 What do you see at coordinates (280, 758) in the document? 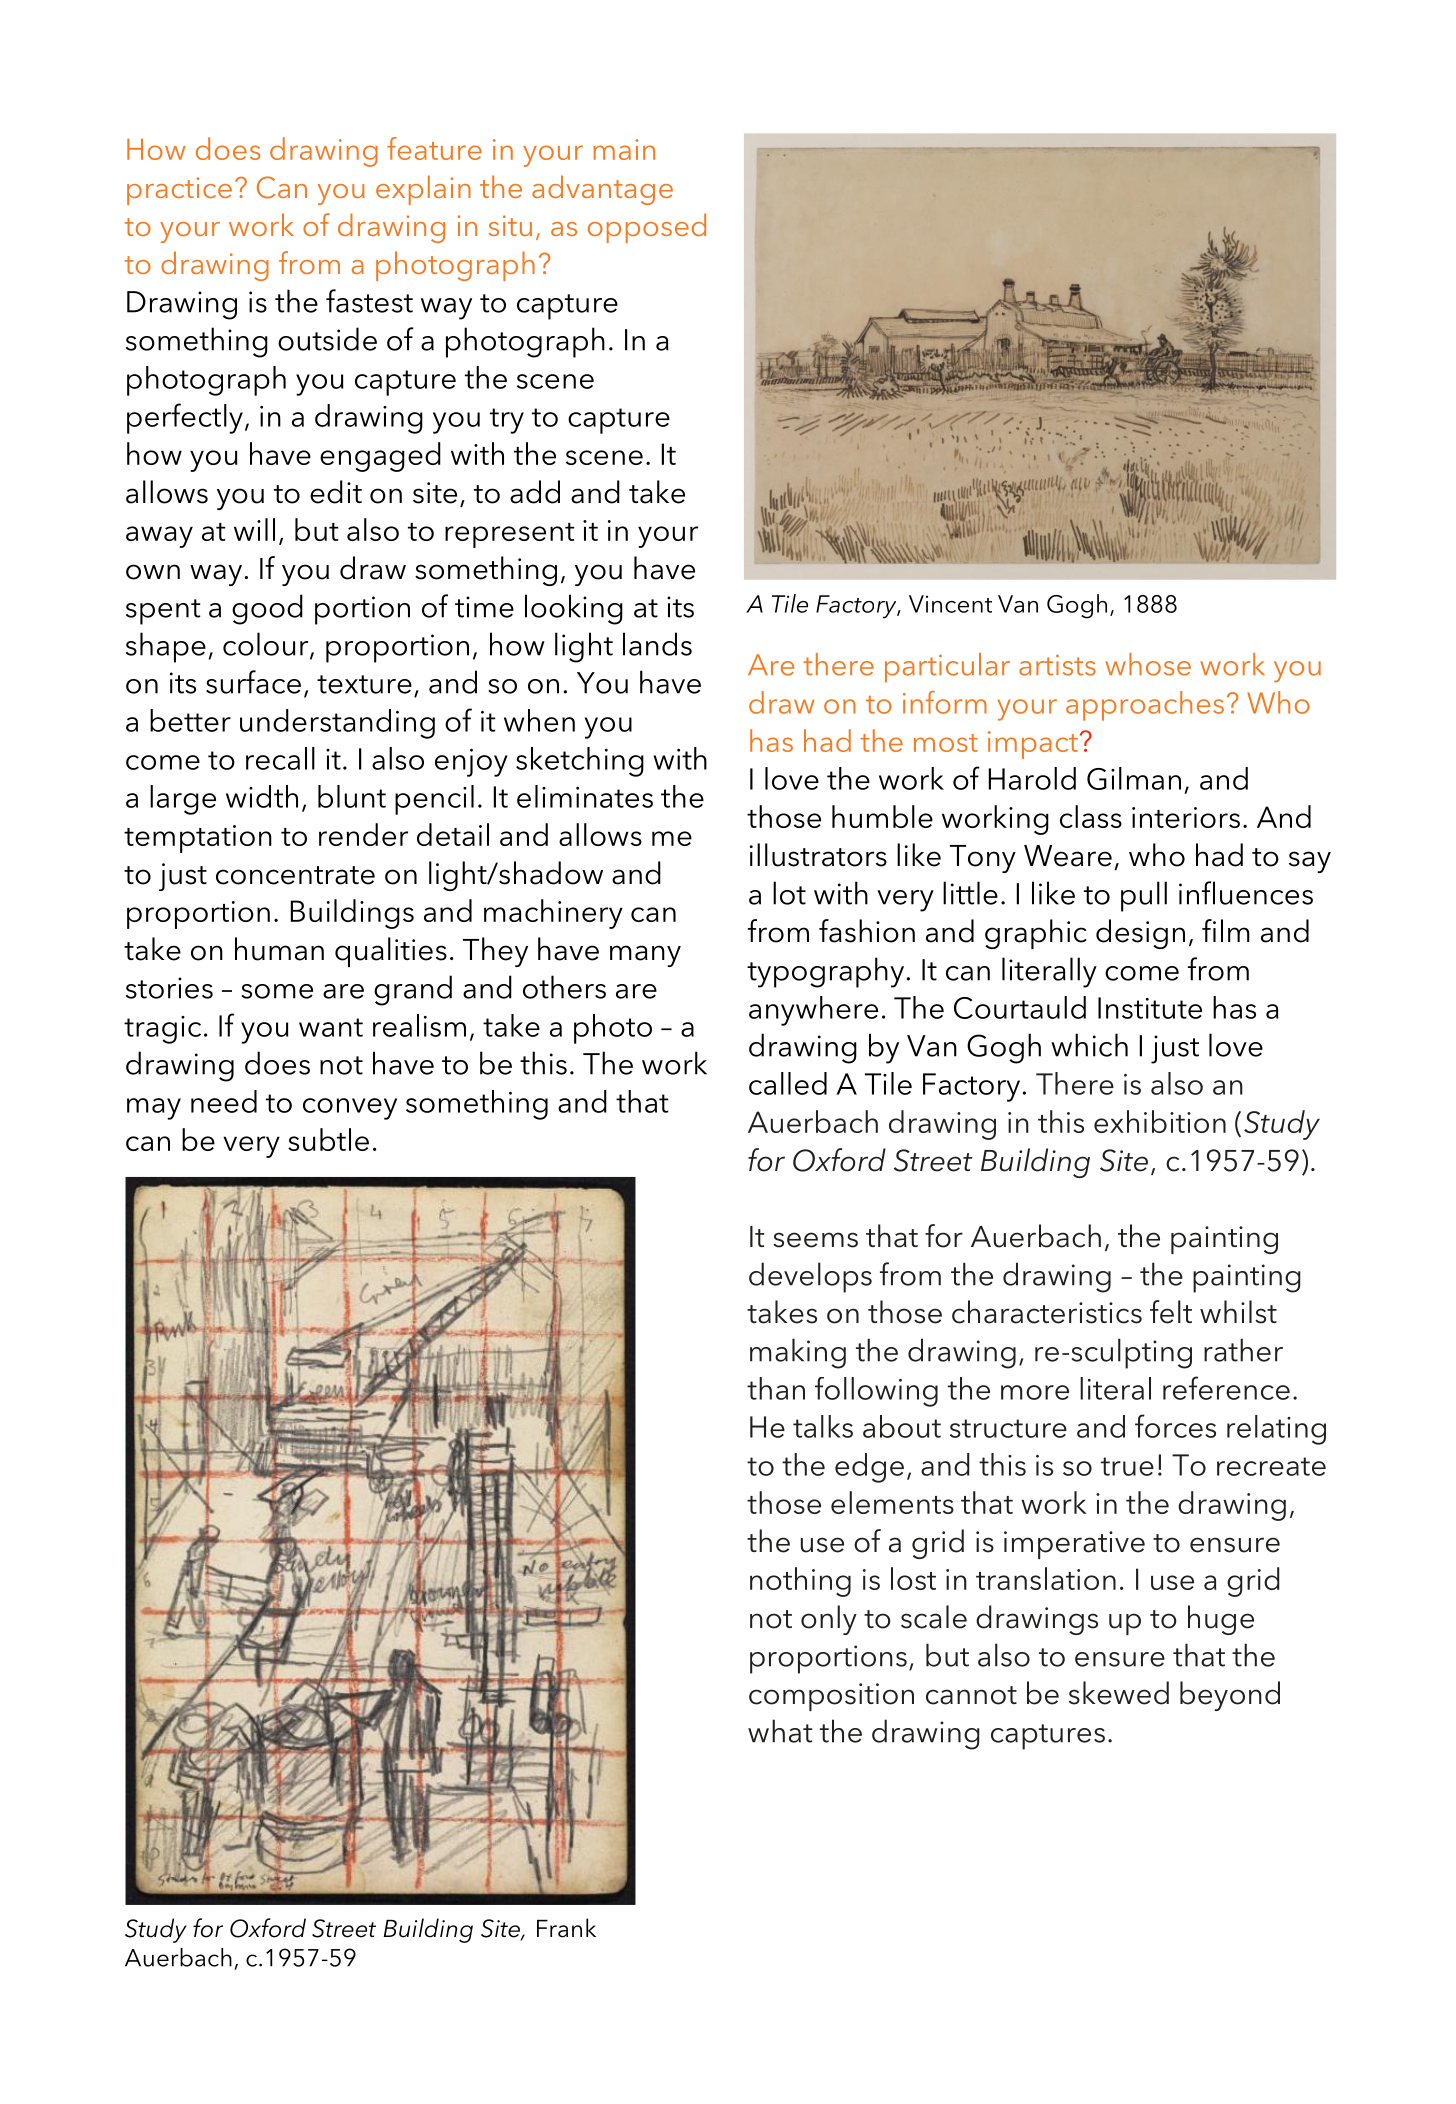
I see `recall` at bounding box center [280, 758].
